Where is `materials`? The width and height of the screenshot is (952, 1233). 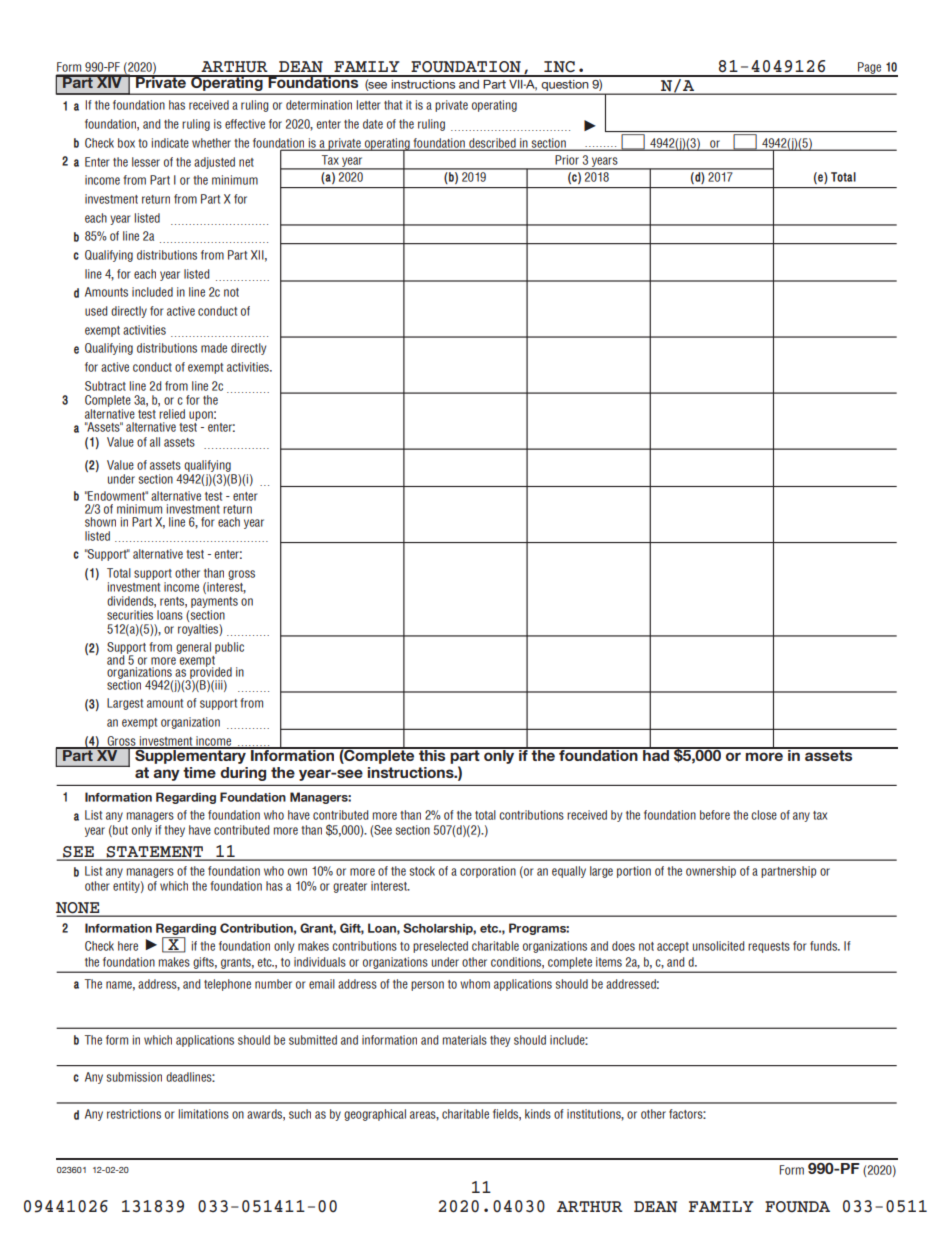 materials is located at coordinates (465, 1040).
